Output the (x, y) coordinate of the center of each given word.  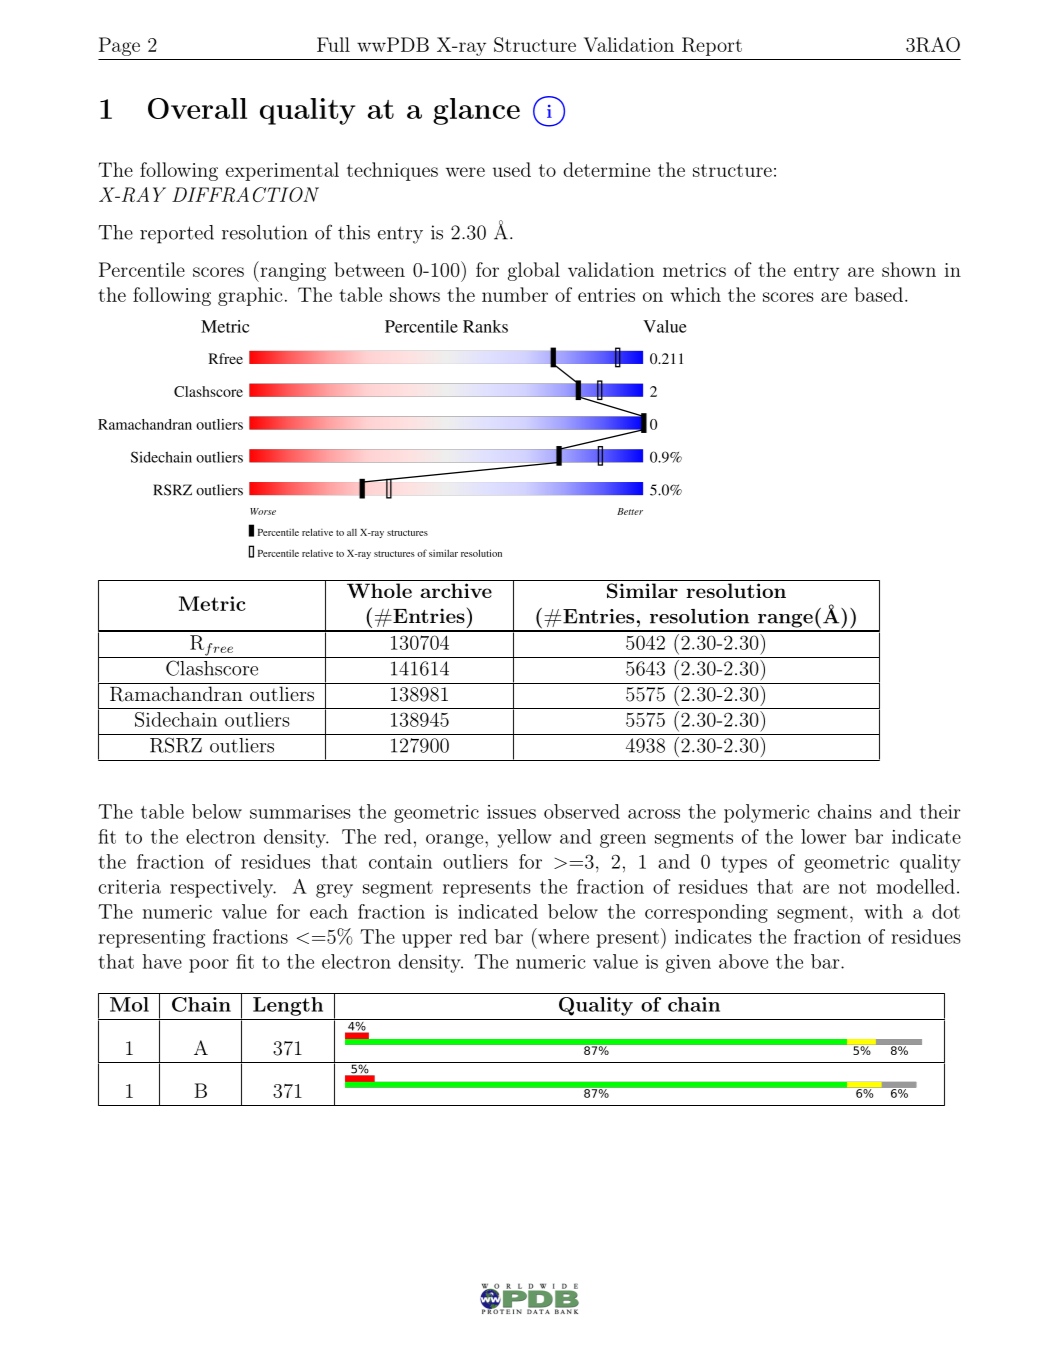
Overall (197, 108)
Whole (379, 590)
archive (456, 590)
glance (476, 111)
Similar (642, 591)
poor (209, 966)
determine (606, 169)
